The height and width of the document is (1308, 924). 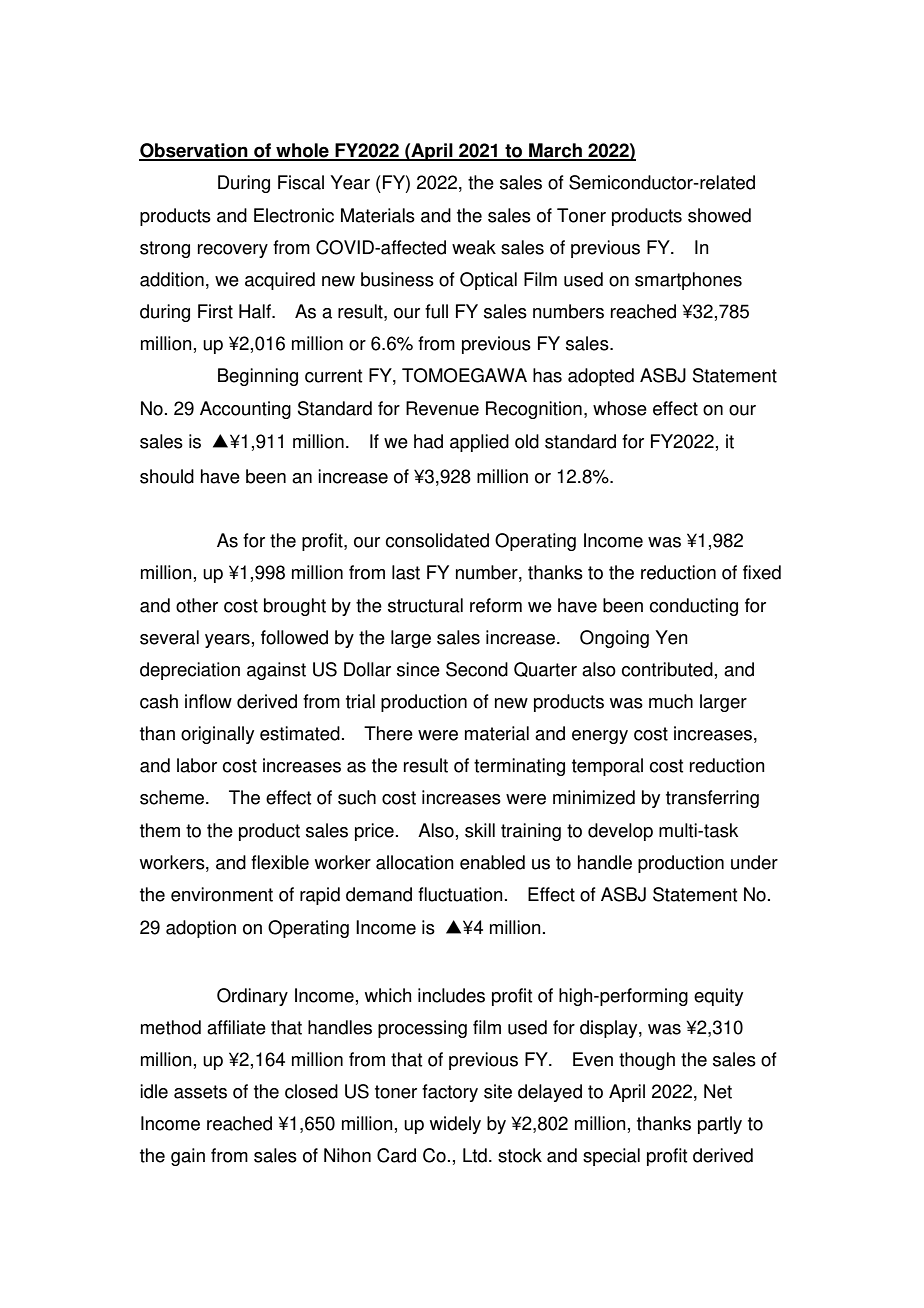 I want to click on whose, so click(x=620, y=408).
